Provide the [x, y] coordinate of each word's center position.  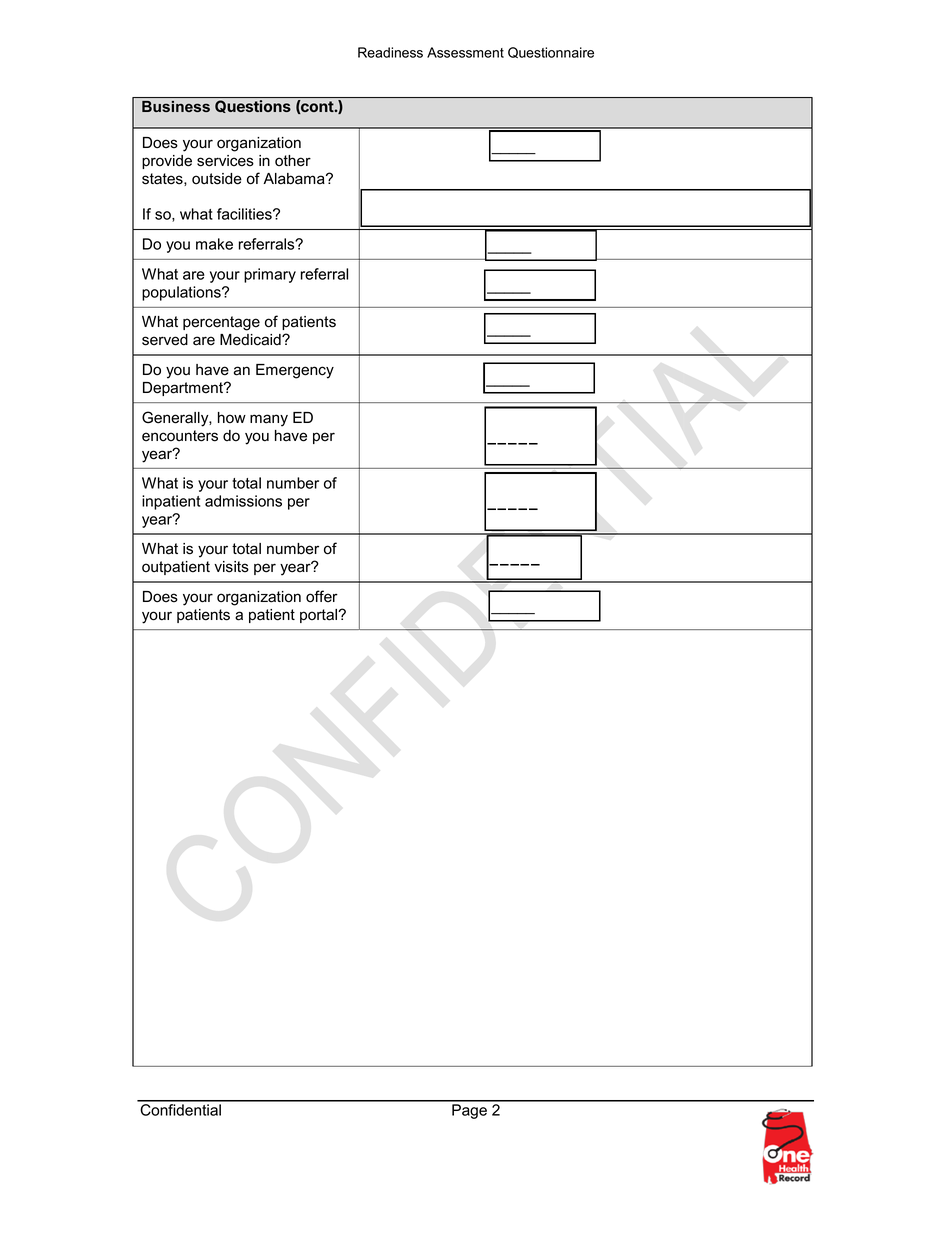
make [214, 244]
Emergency [295, 371]
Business [176, 106]
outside [217, 179]
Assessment [465, 52]
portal [319, 616]
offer [322, 596]
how [232, 418]
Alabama [295, 179]
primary [270, 275]
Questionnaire [551, 52]
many [269, 420]
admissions [243, 501]
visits [231, 567]
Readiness [390, 52]
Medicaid [251, 340]
